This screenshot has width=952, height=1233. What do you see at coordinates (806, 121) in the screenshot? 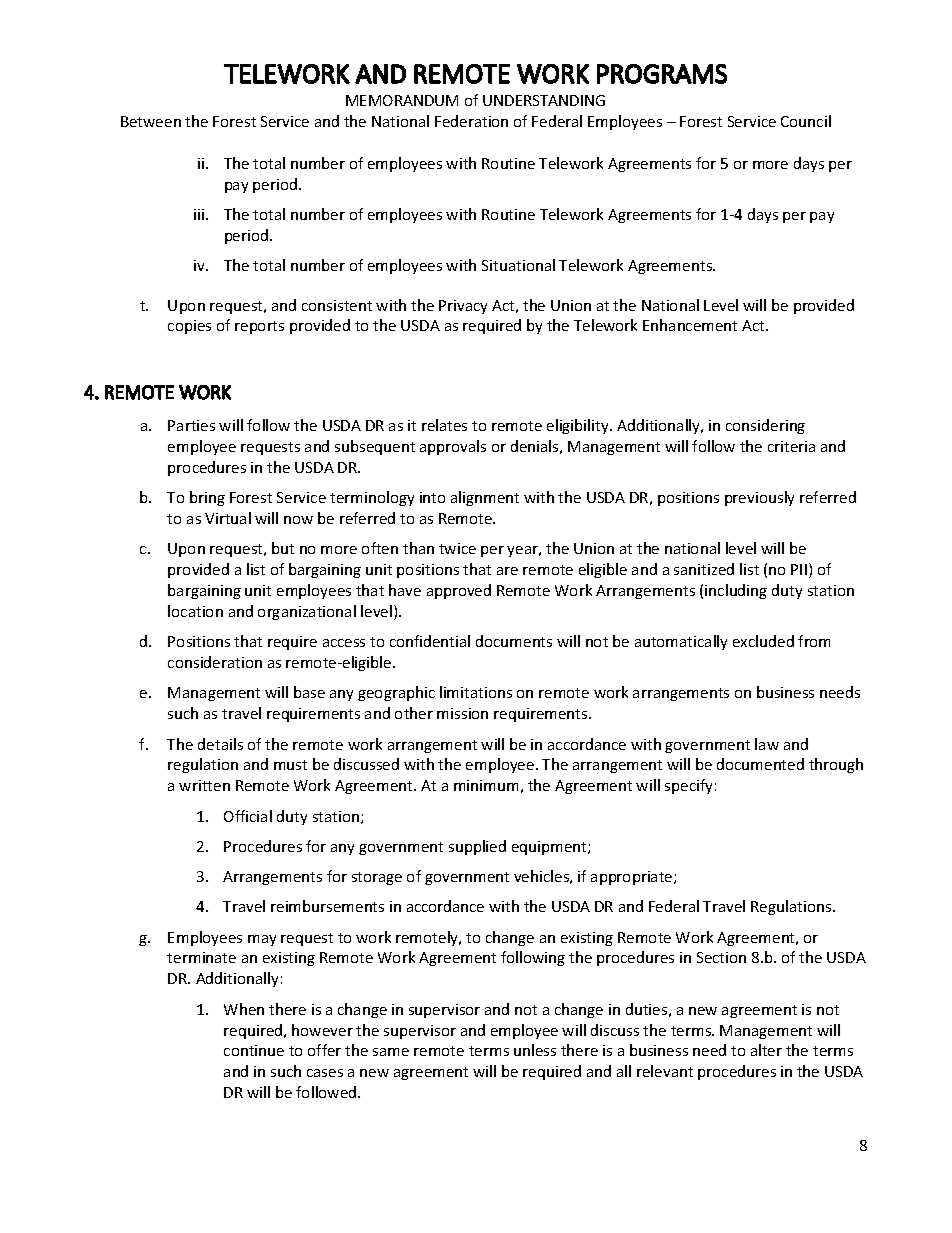
I see `Council` at bounding box center [806, 121].
